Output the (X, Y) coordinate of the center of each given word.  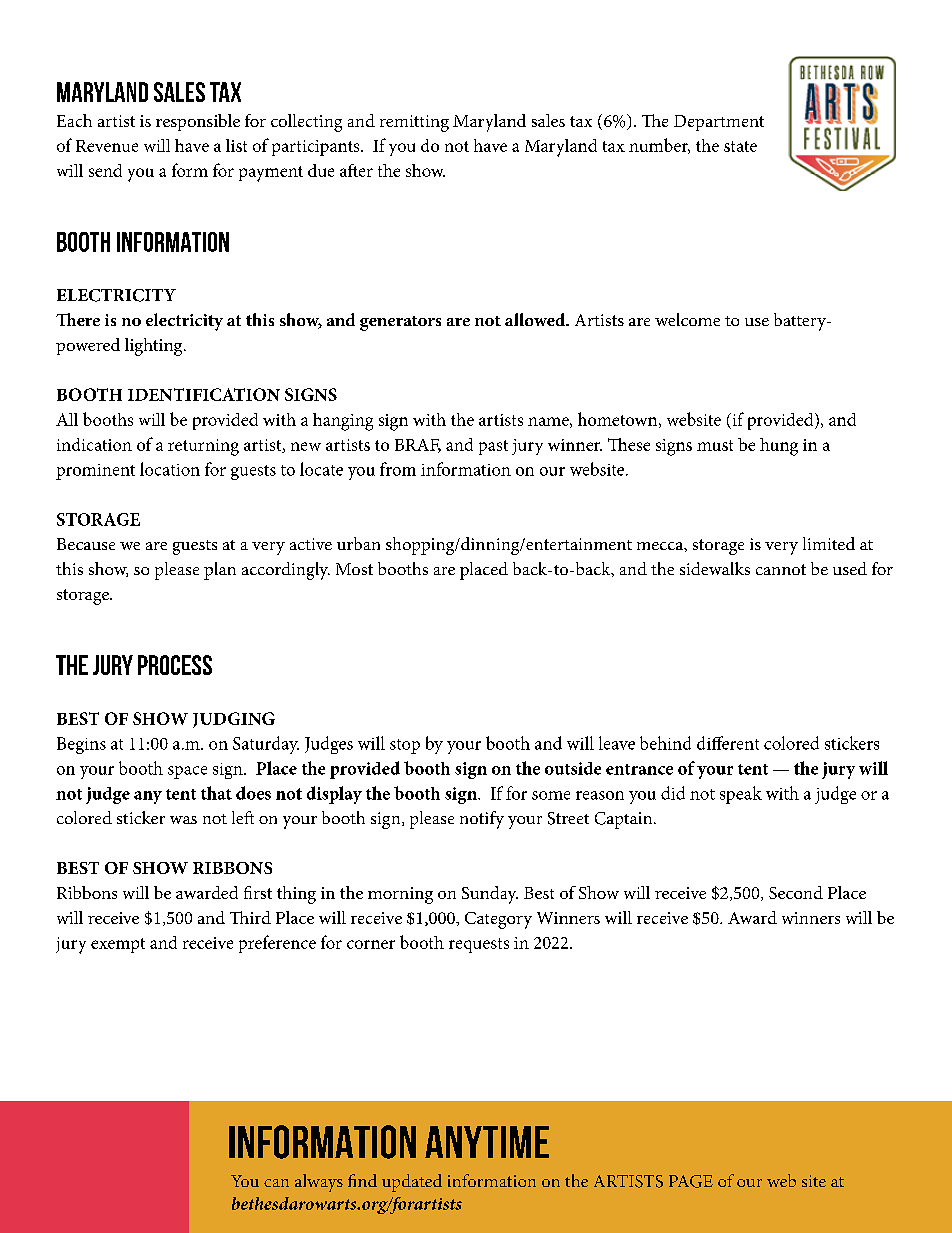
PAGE (691, 1181)
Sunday (490, 895)
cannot (781, 569)
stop (405, 746)
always (319, 1183)
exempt (118, 945)
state (740, 146)
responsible (198, 122)
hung (779, 447)
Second (796, 892)
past (493, 447)
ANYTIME (487, 1142)
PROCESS (175, 665)
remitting (414, 123)
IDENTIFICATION (204, 394)
